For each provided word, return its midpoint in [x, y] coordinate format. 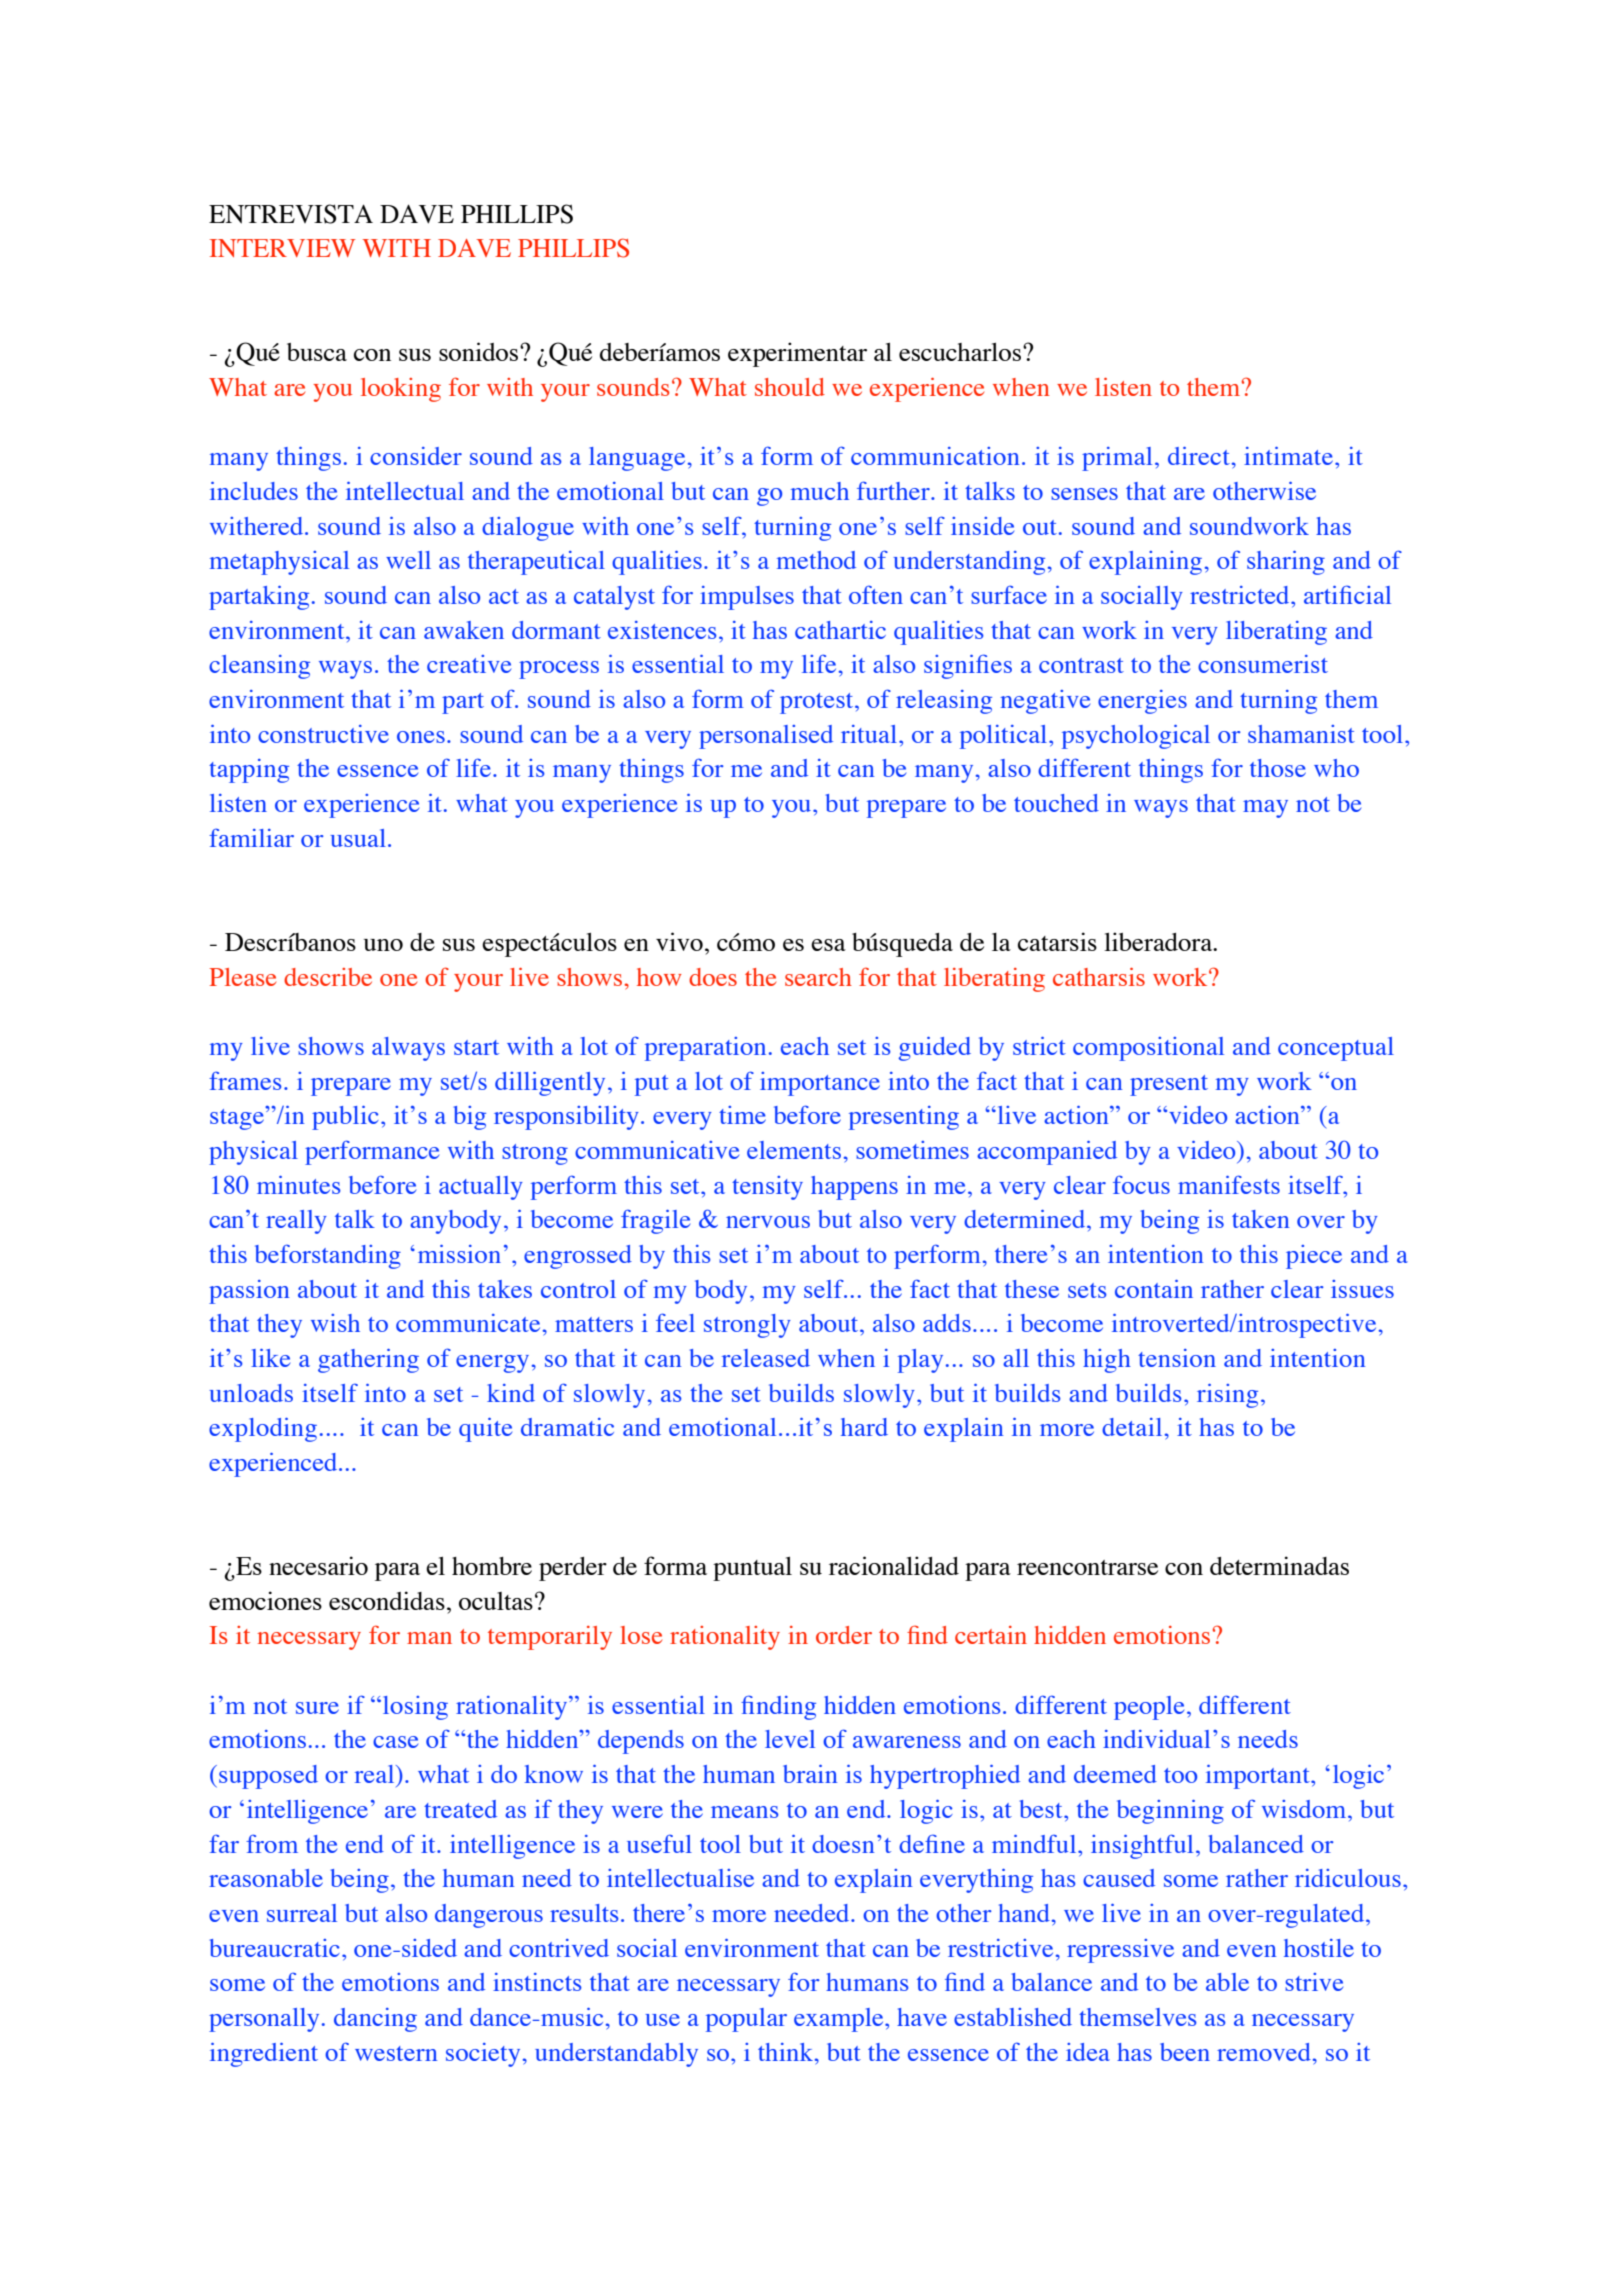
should [790, 387]
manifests [1229, 1184]
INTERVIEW [282, 248]
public [345, 1118]
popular [746, 2020]
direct [1199, 456]
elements [794, 1150]
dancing [375, 2020]
